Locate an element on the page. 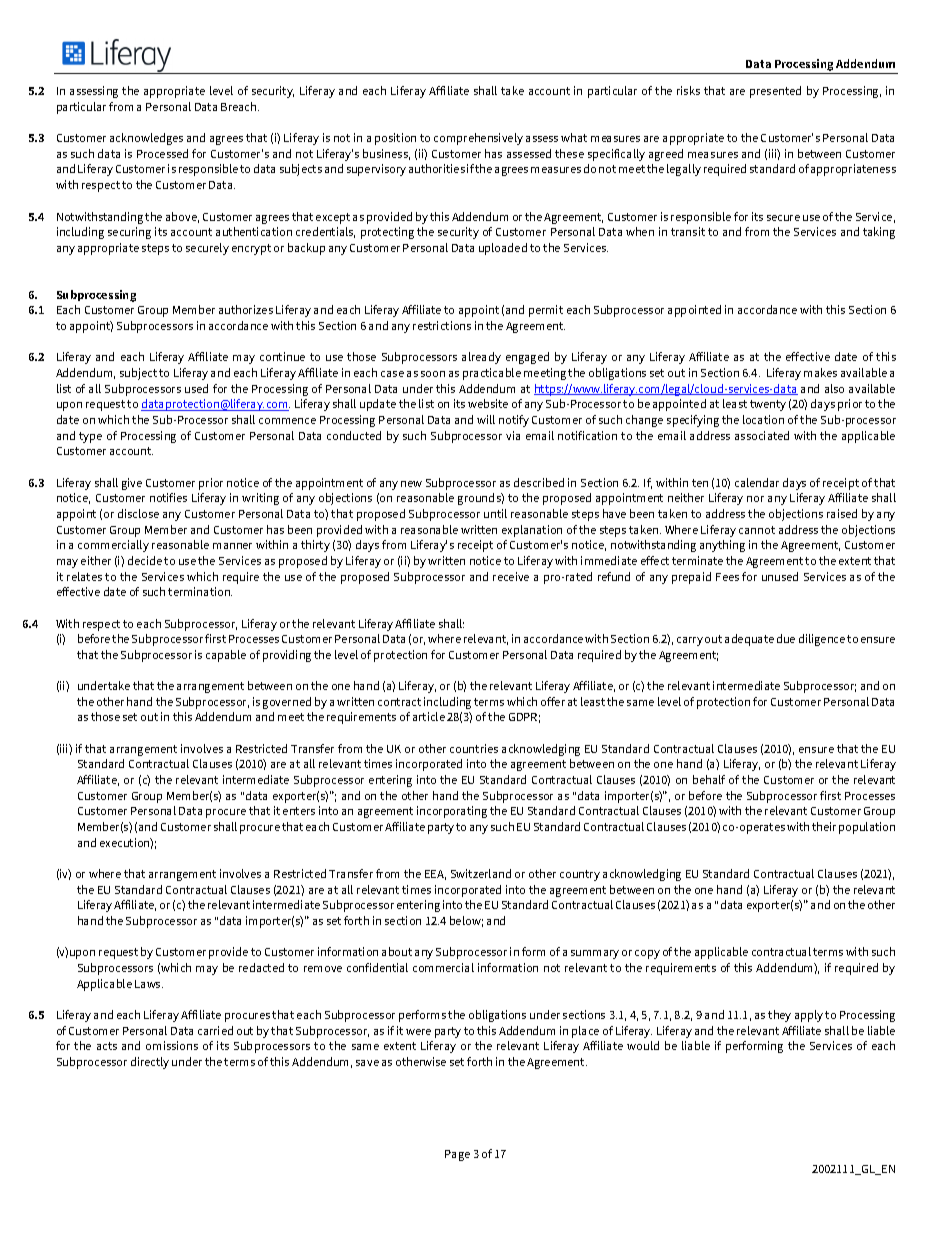  Page is located at coordinates (457, 1155).
